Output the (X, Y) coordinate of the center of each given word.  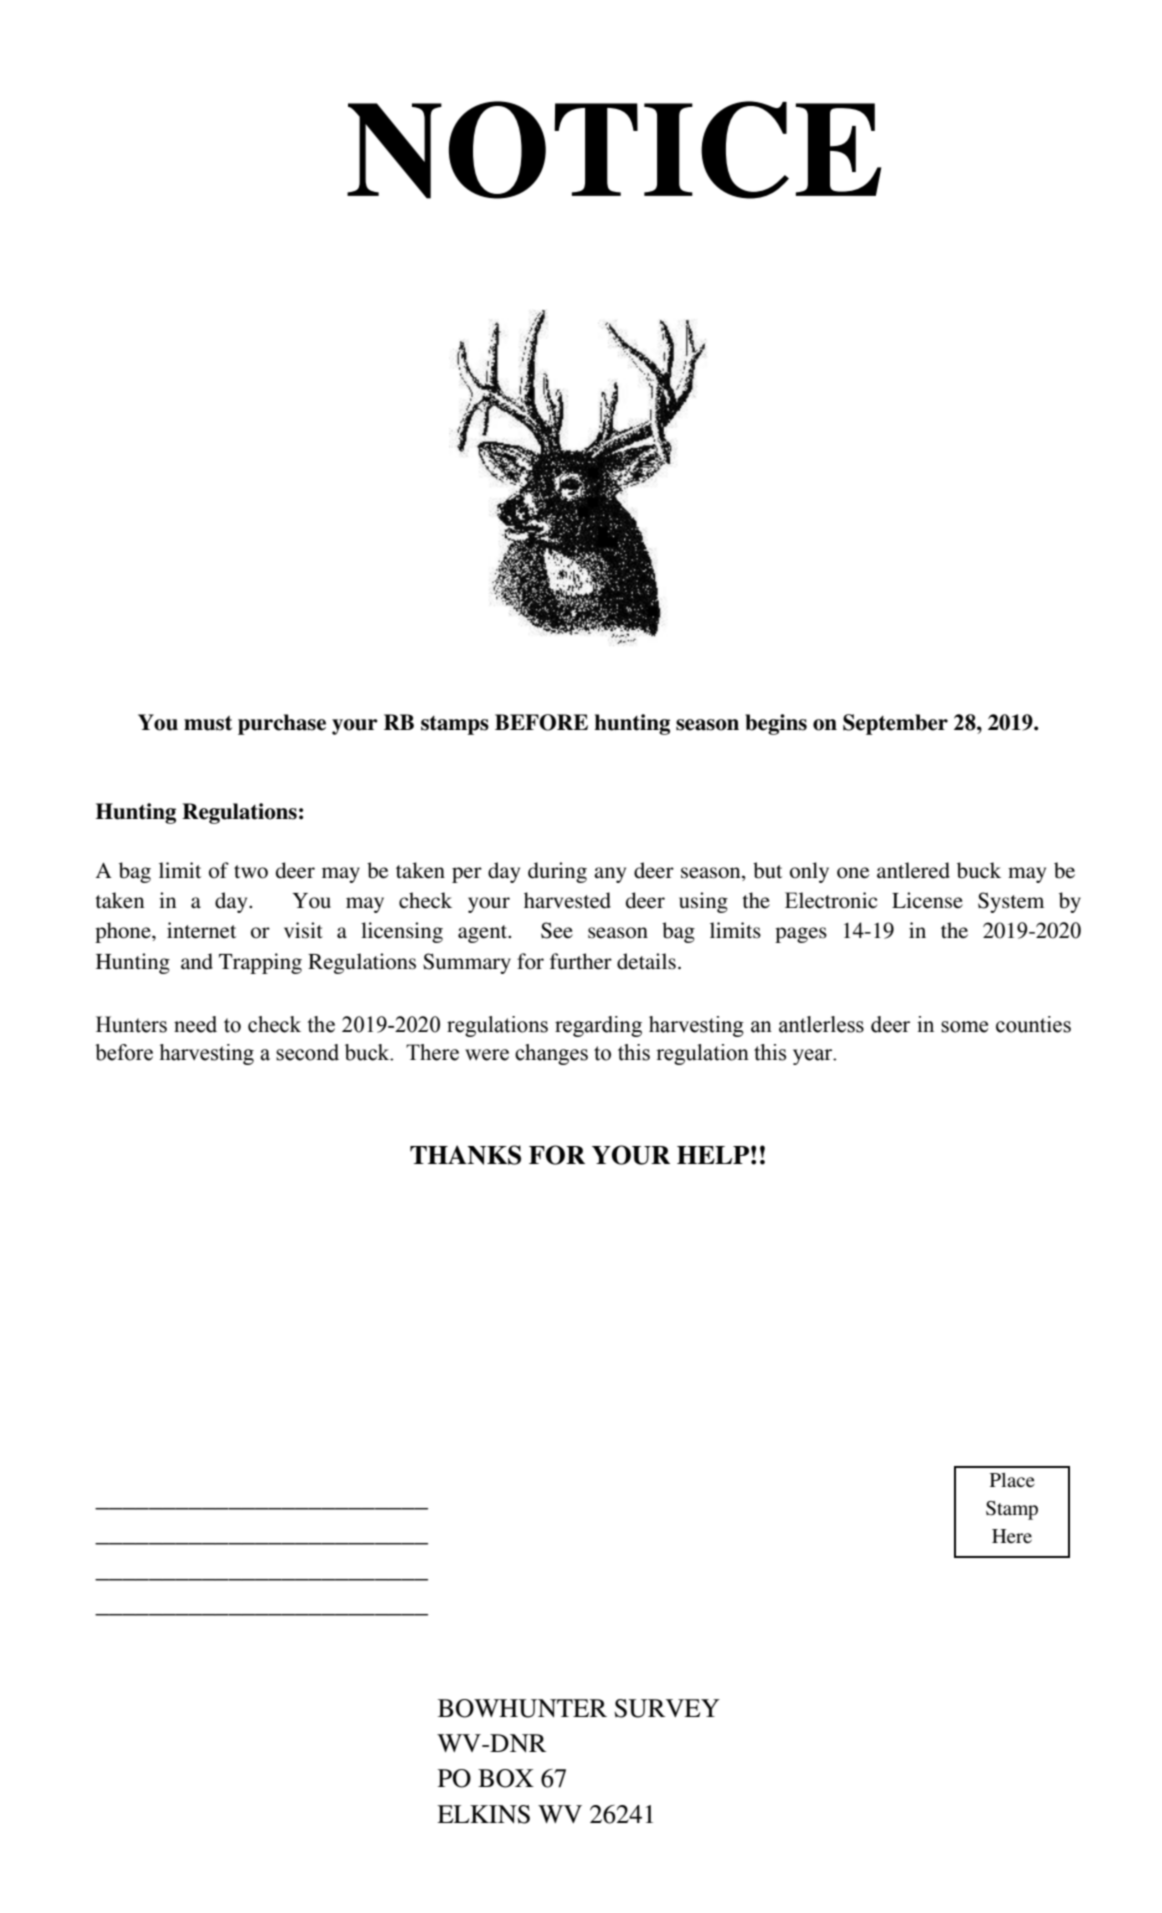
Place (1012, 1480)
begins (776, 724)
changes (551, 1054)
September (895, 724)
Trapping (260, 963)
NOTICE (614, 150)
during (557, 872)
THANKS (465, 1155)
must (208, 723)
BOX (506, 1778)
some (964, 1027)
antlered (913, 870)
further (581, 961)
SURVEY (667, 1708)
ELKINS (483, 1814)
